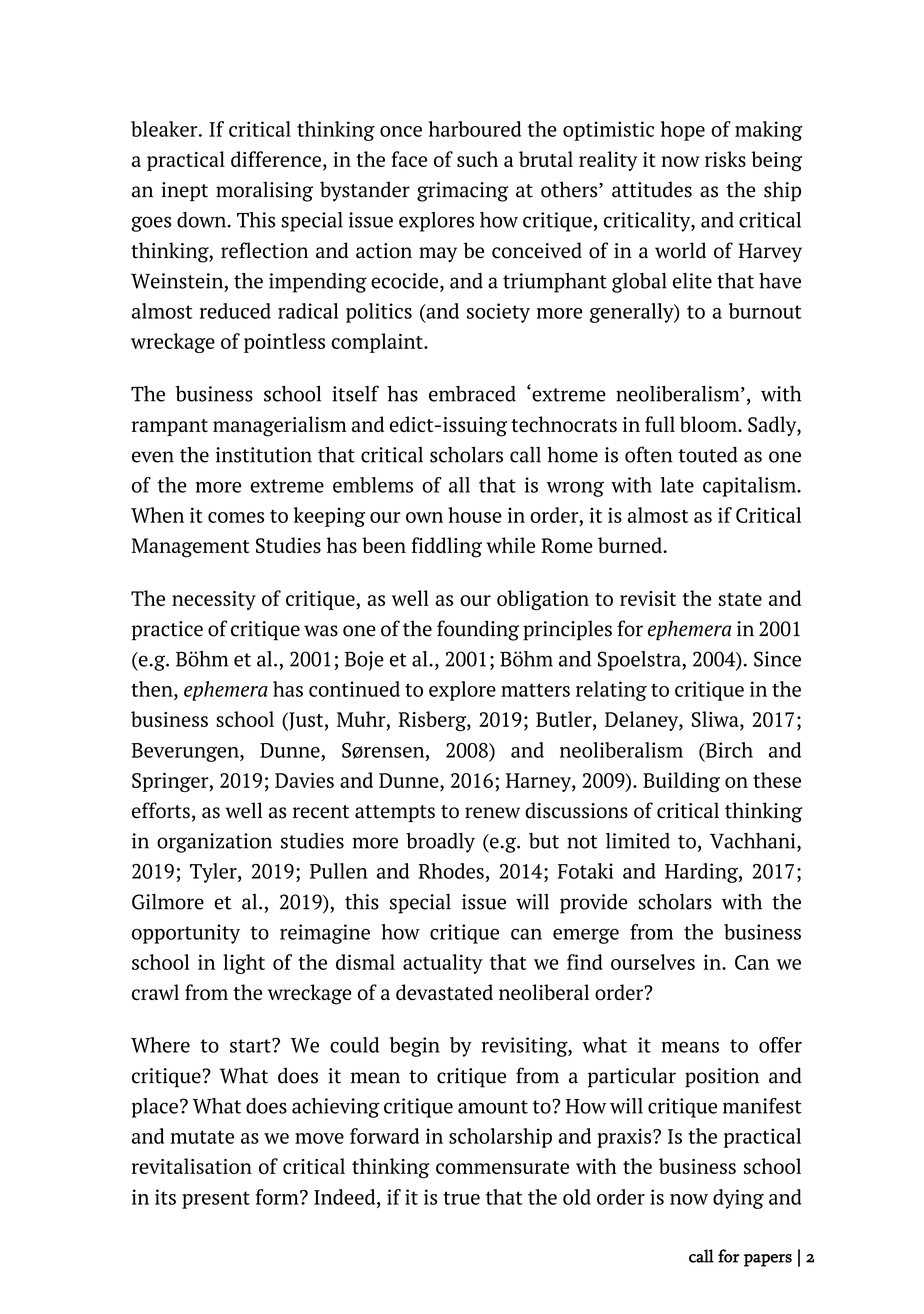  Describe the element at coordinates (638, 841) in the screenshot. I see `limited` at that location.
